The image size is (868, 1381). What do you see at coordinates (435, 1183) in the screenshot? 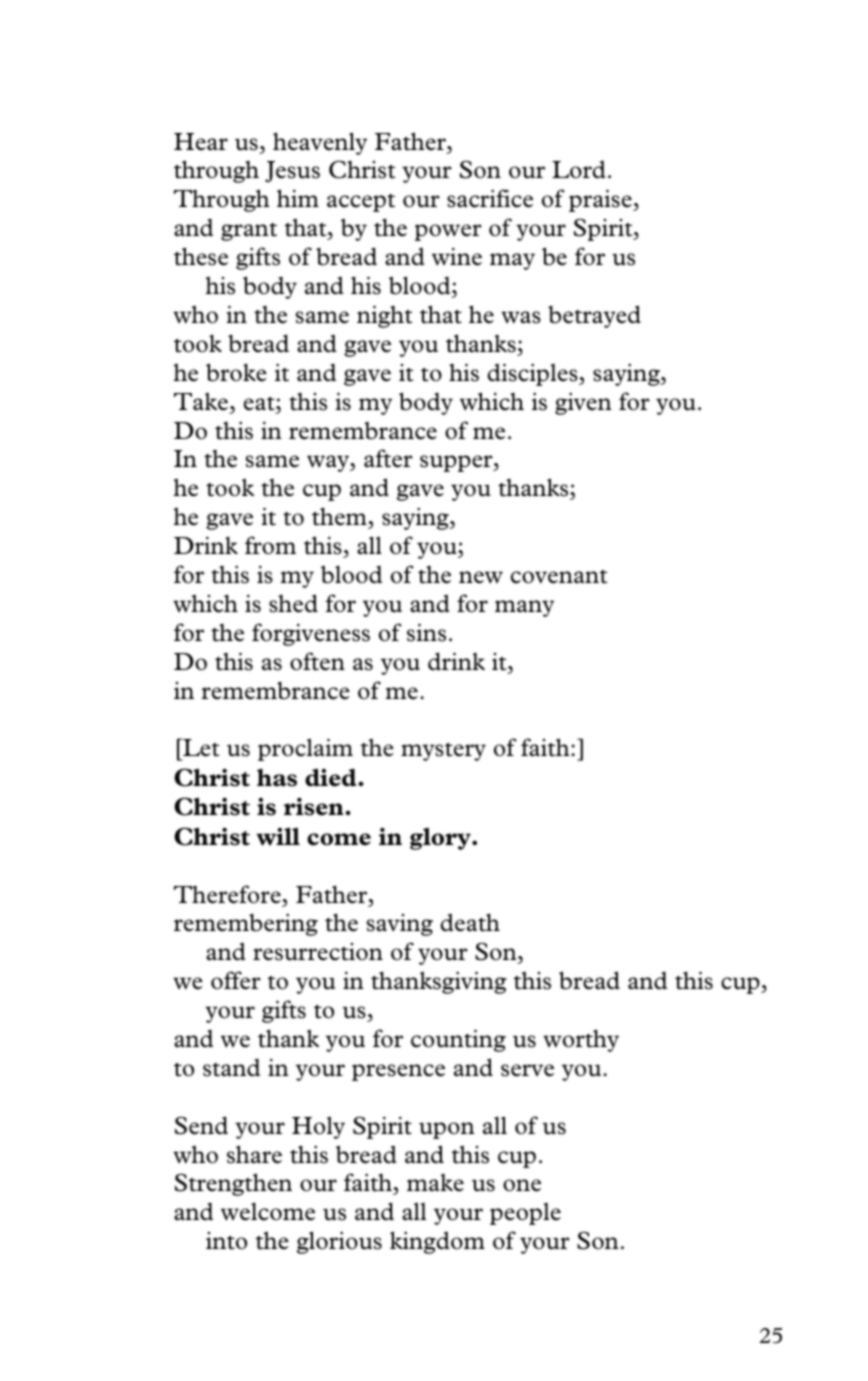
I see `make` at bounding box center [435, 1183].
